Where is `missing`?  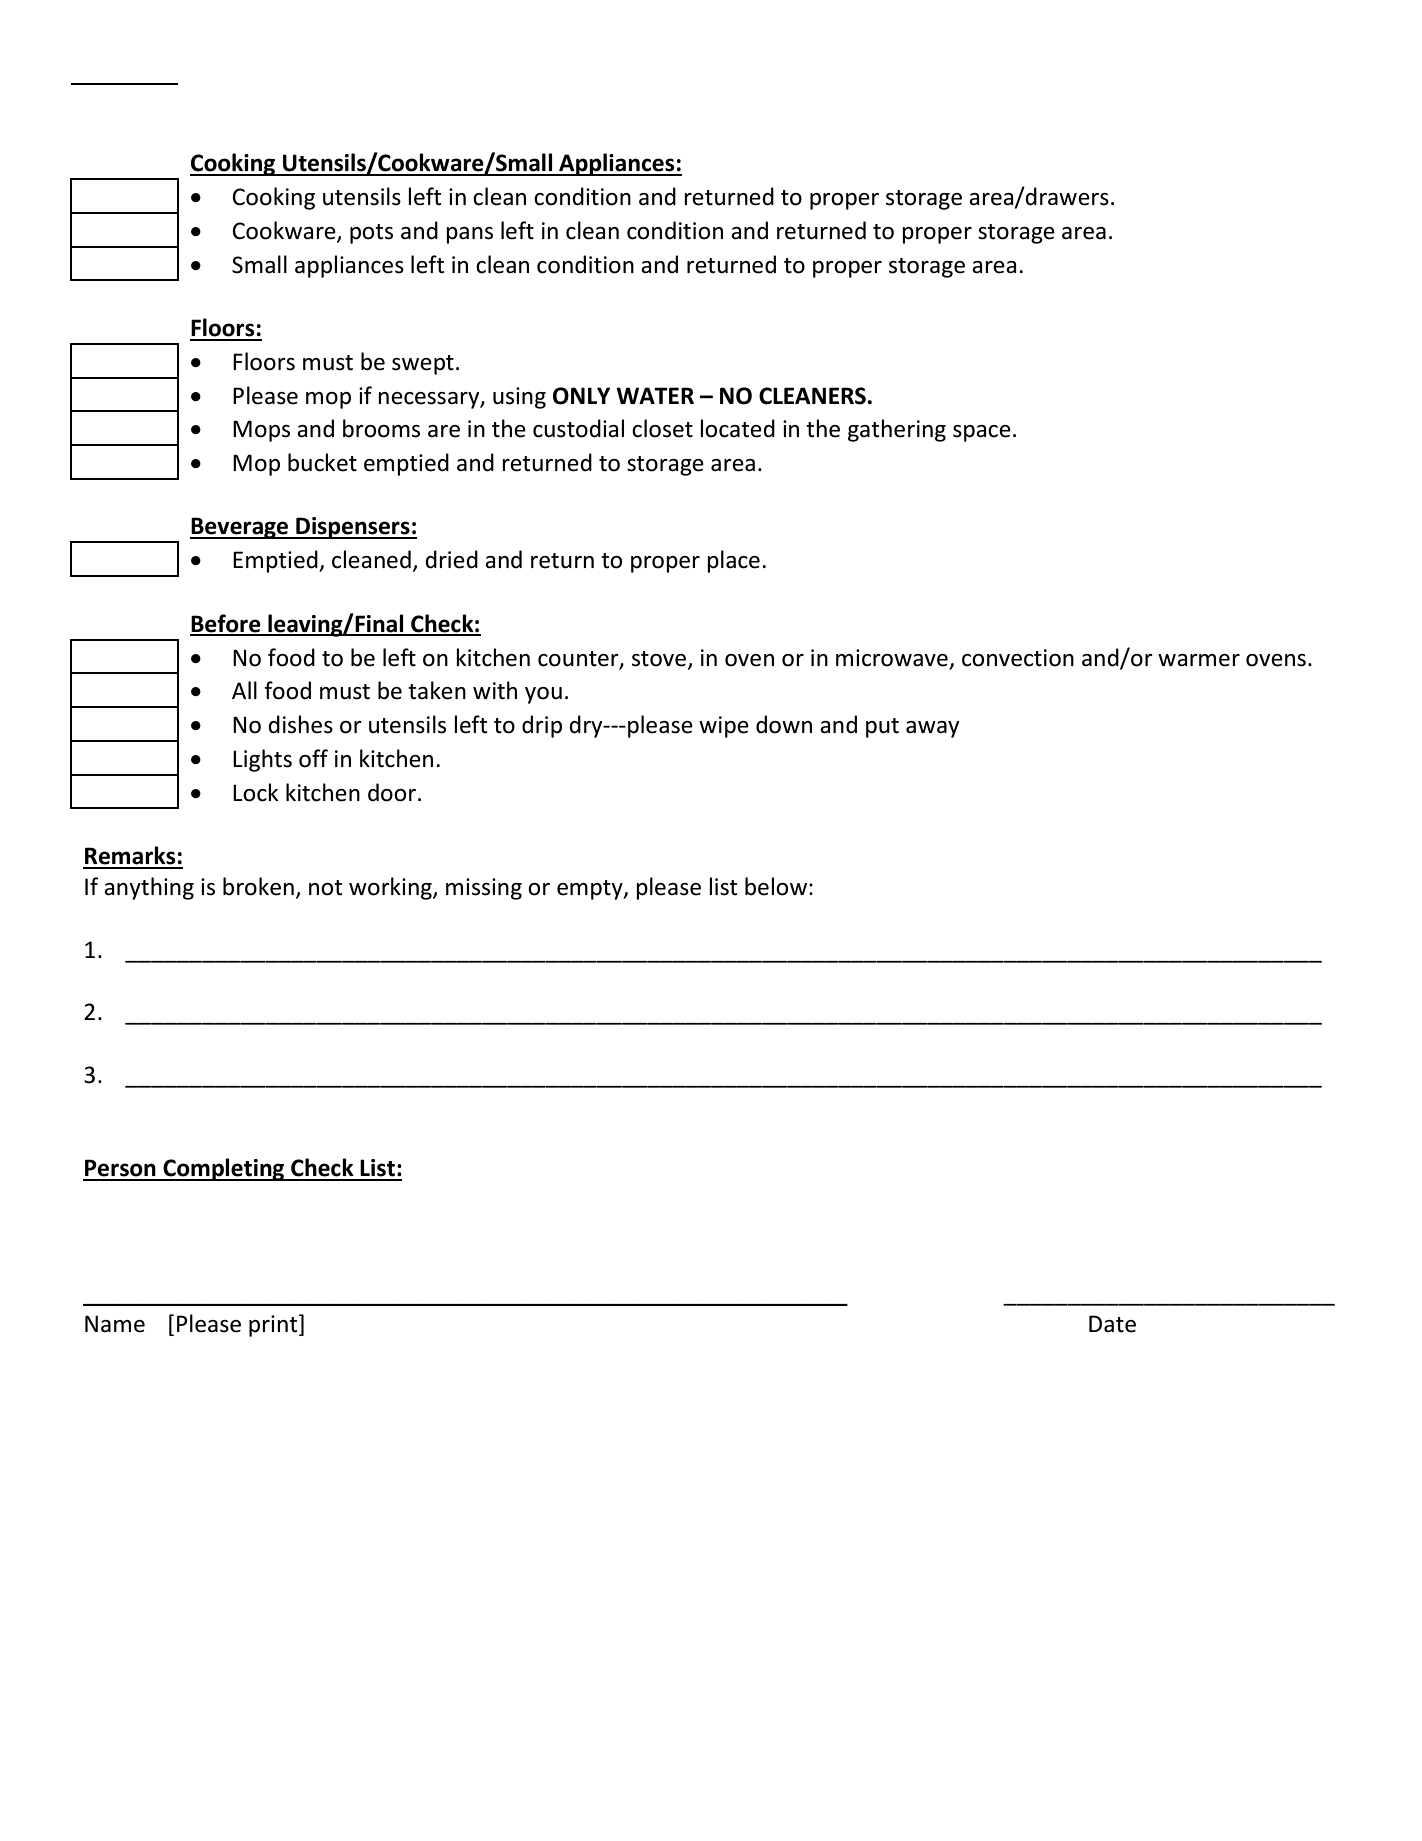
missing is located at coordinates (484, 889).
